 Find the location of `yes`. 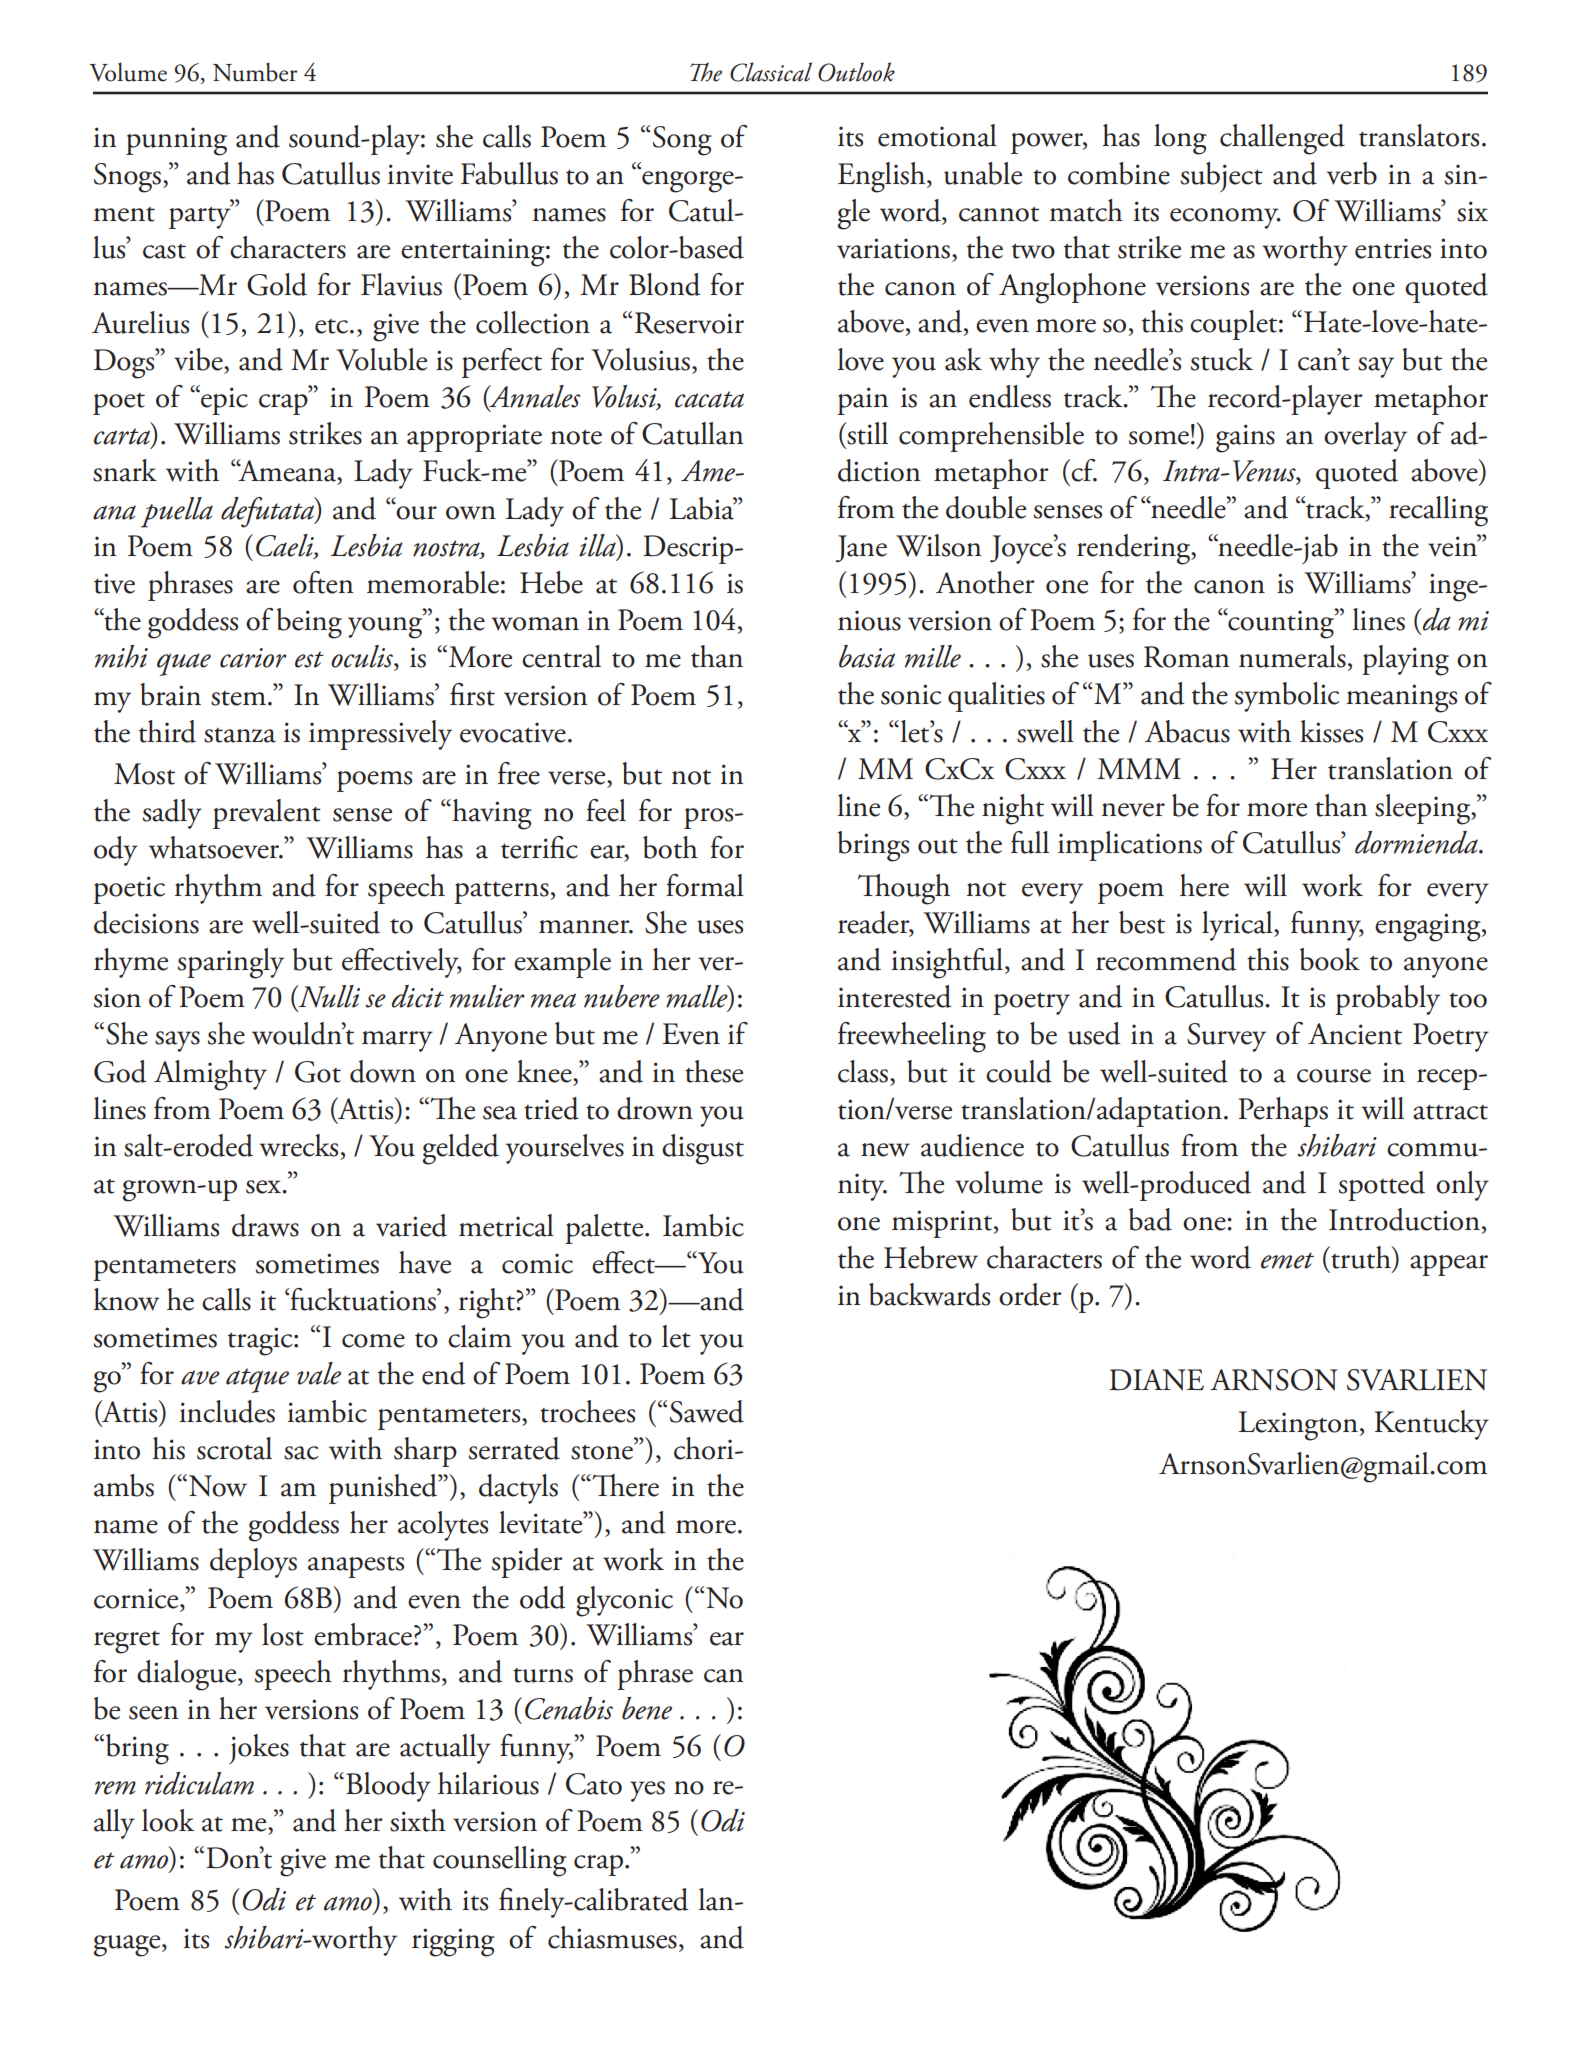

yes is located at coordinates (647, 1791).
